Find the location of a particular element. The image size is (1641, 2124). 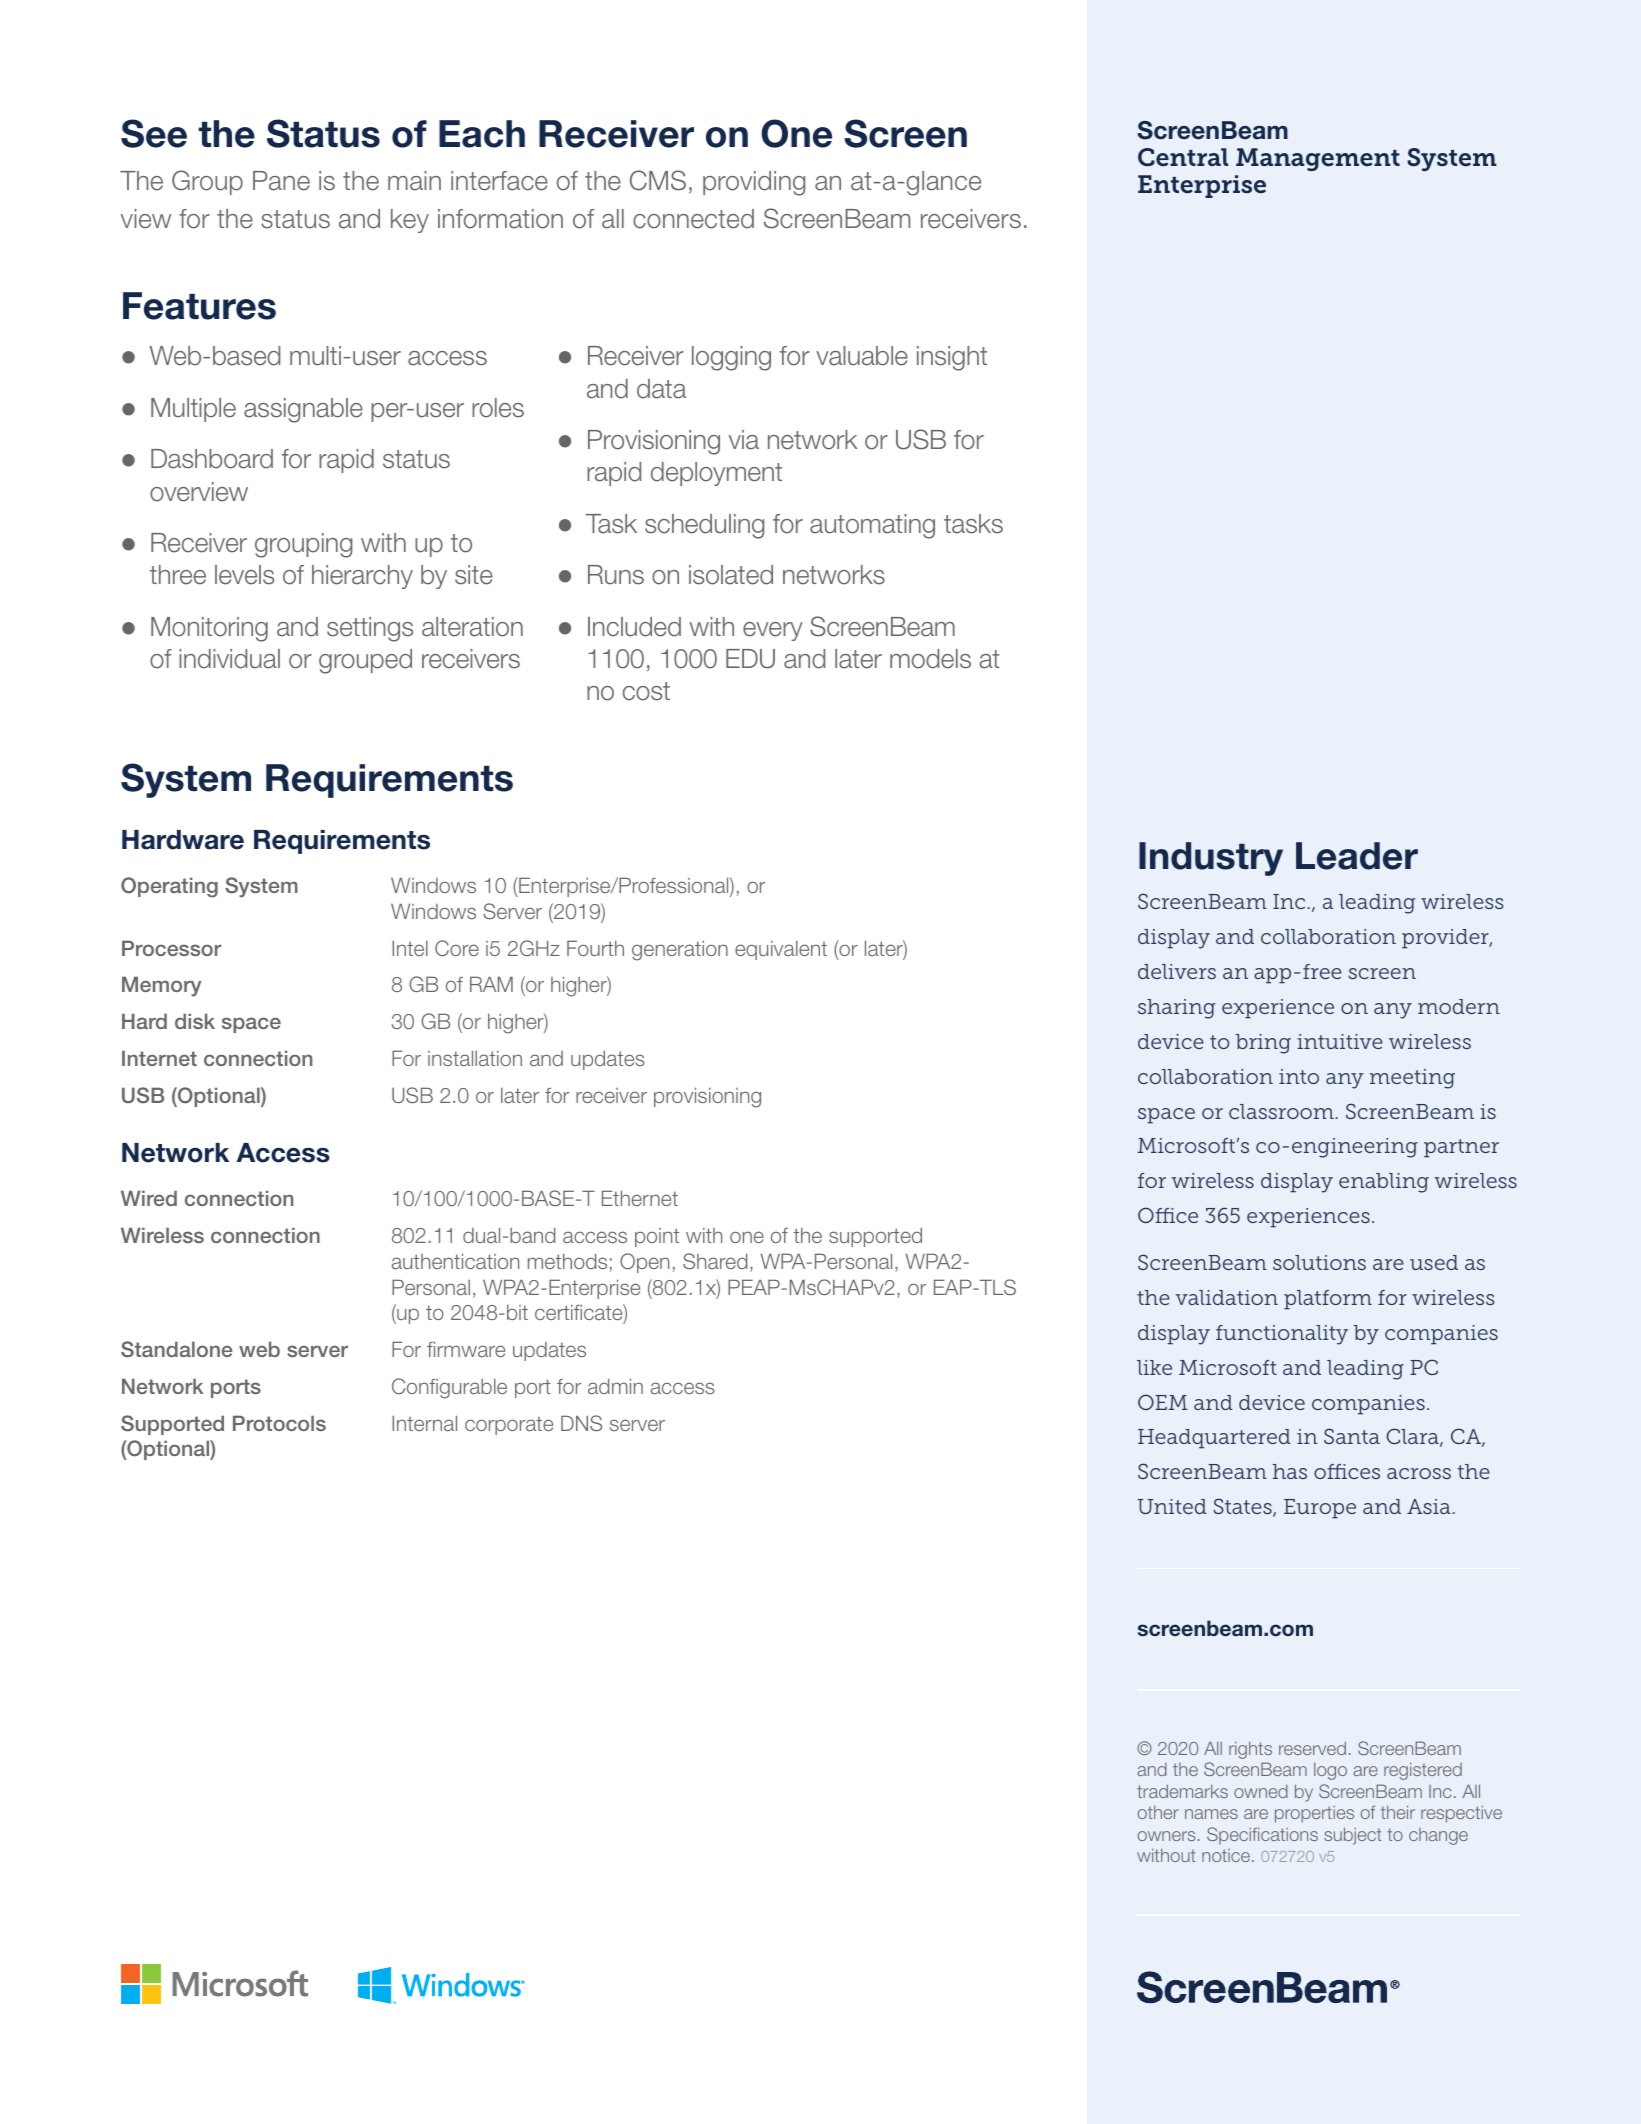

Protocols is located at coordinates (279, 1423).
